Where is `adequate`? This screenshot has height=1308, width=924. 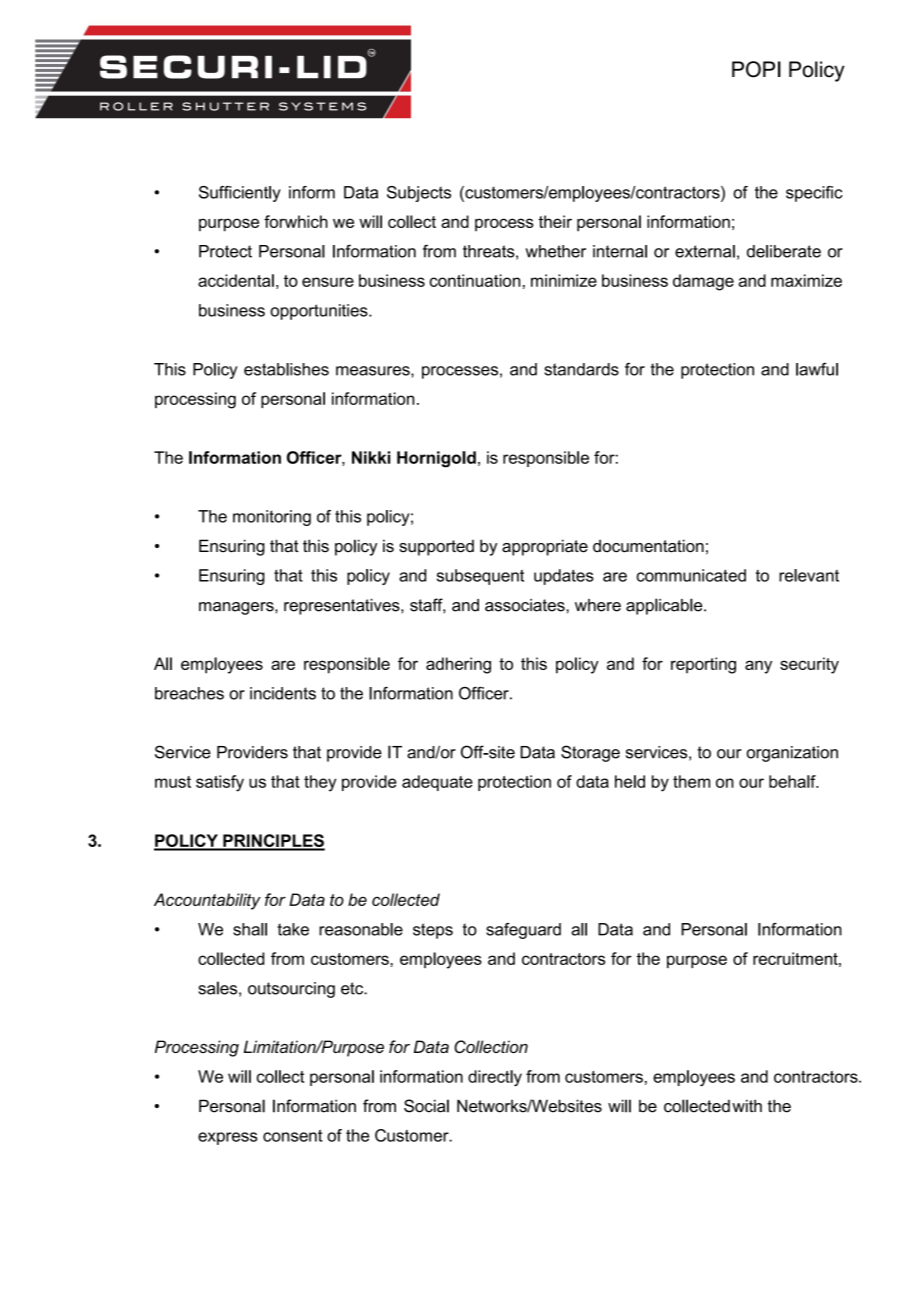
adequate is located at coordinates (437, 783).
